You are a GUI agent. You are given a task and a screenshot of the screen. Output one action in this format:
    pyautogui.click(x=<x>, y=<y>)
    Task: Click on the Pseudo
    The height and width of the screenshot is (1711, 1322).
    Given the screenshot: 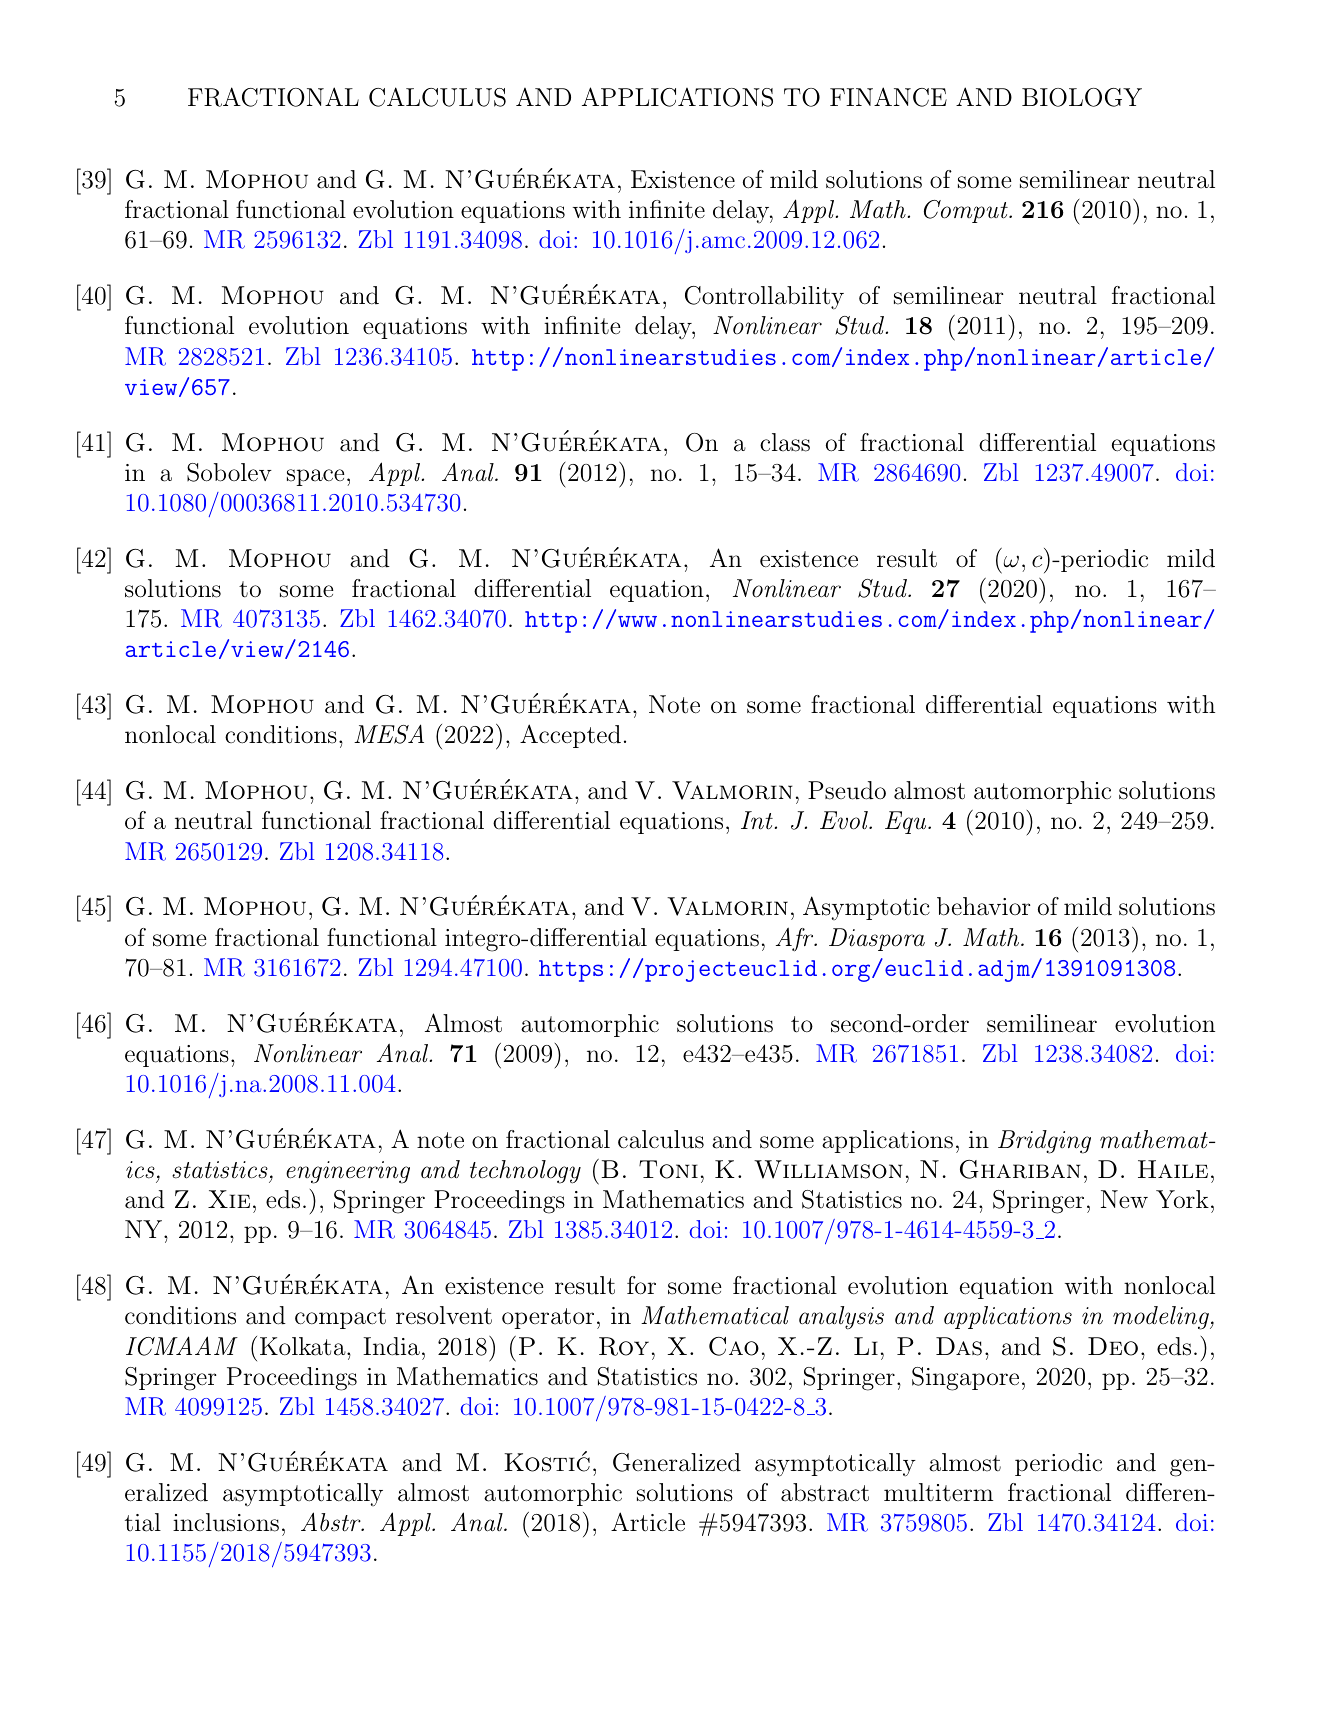 What is the action you would take?
    pyautogui.click(x=847, y=790)
